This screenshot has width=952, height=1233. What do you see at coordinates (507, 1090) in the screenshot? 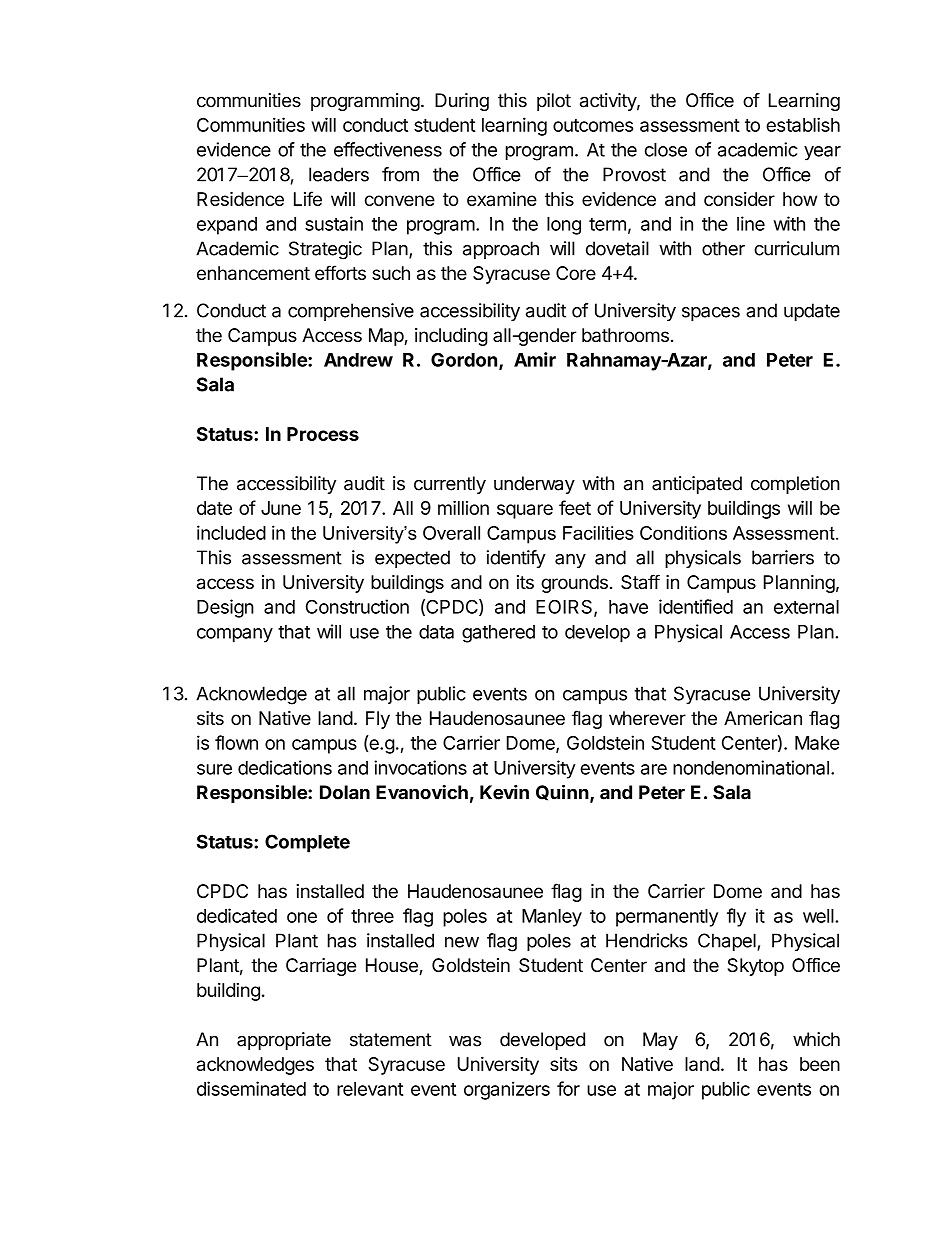
I see `organizers` at bounding box center [507, 1090].
